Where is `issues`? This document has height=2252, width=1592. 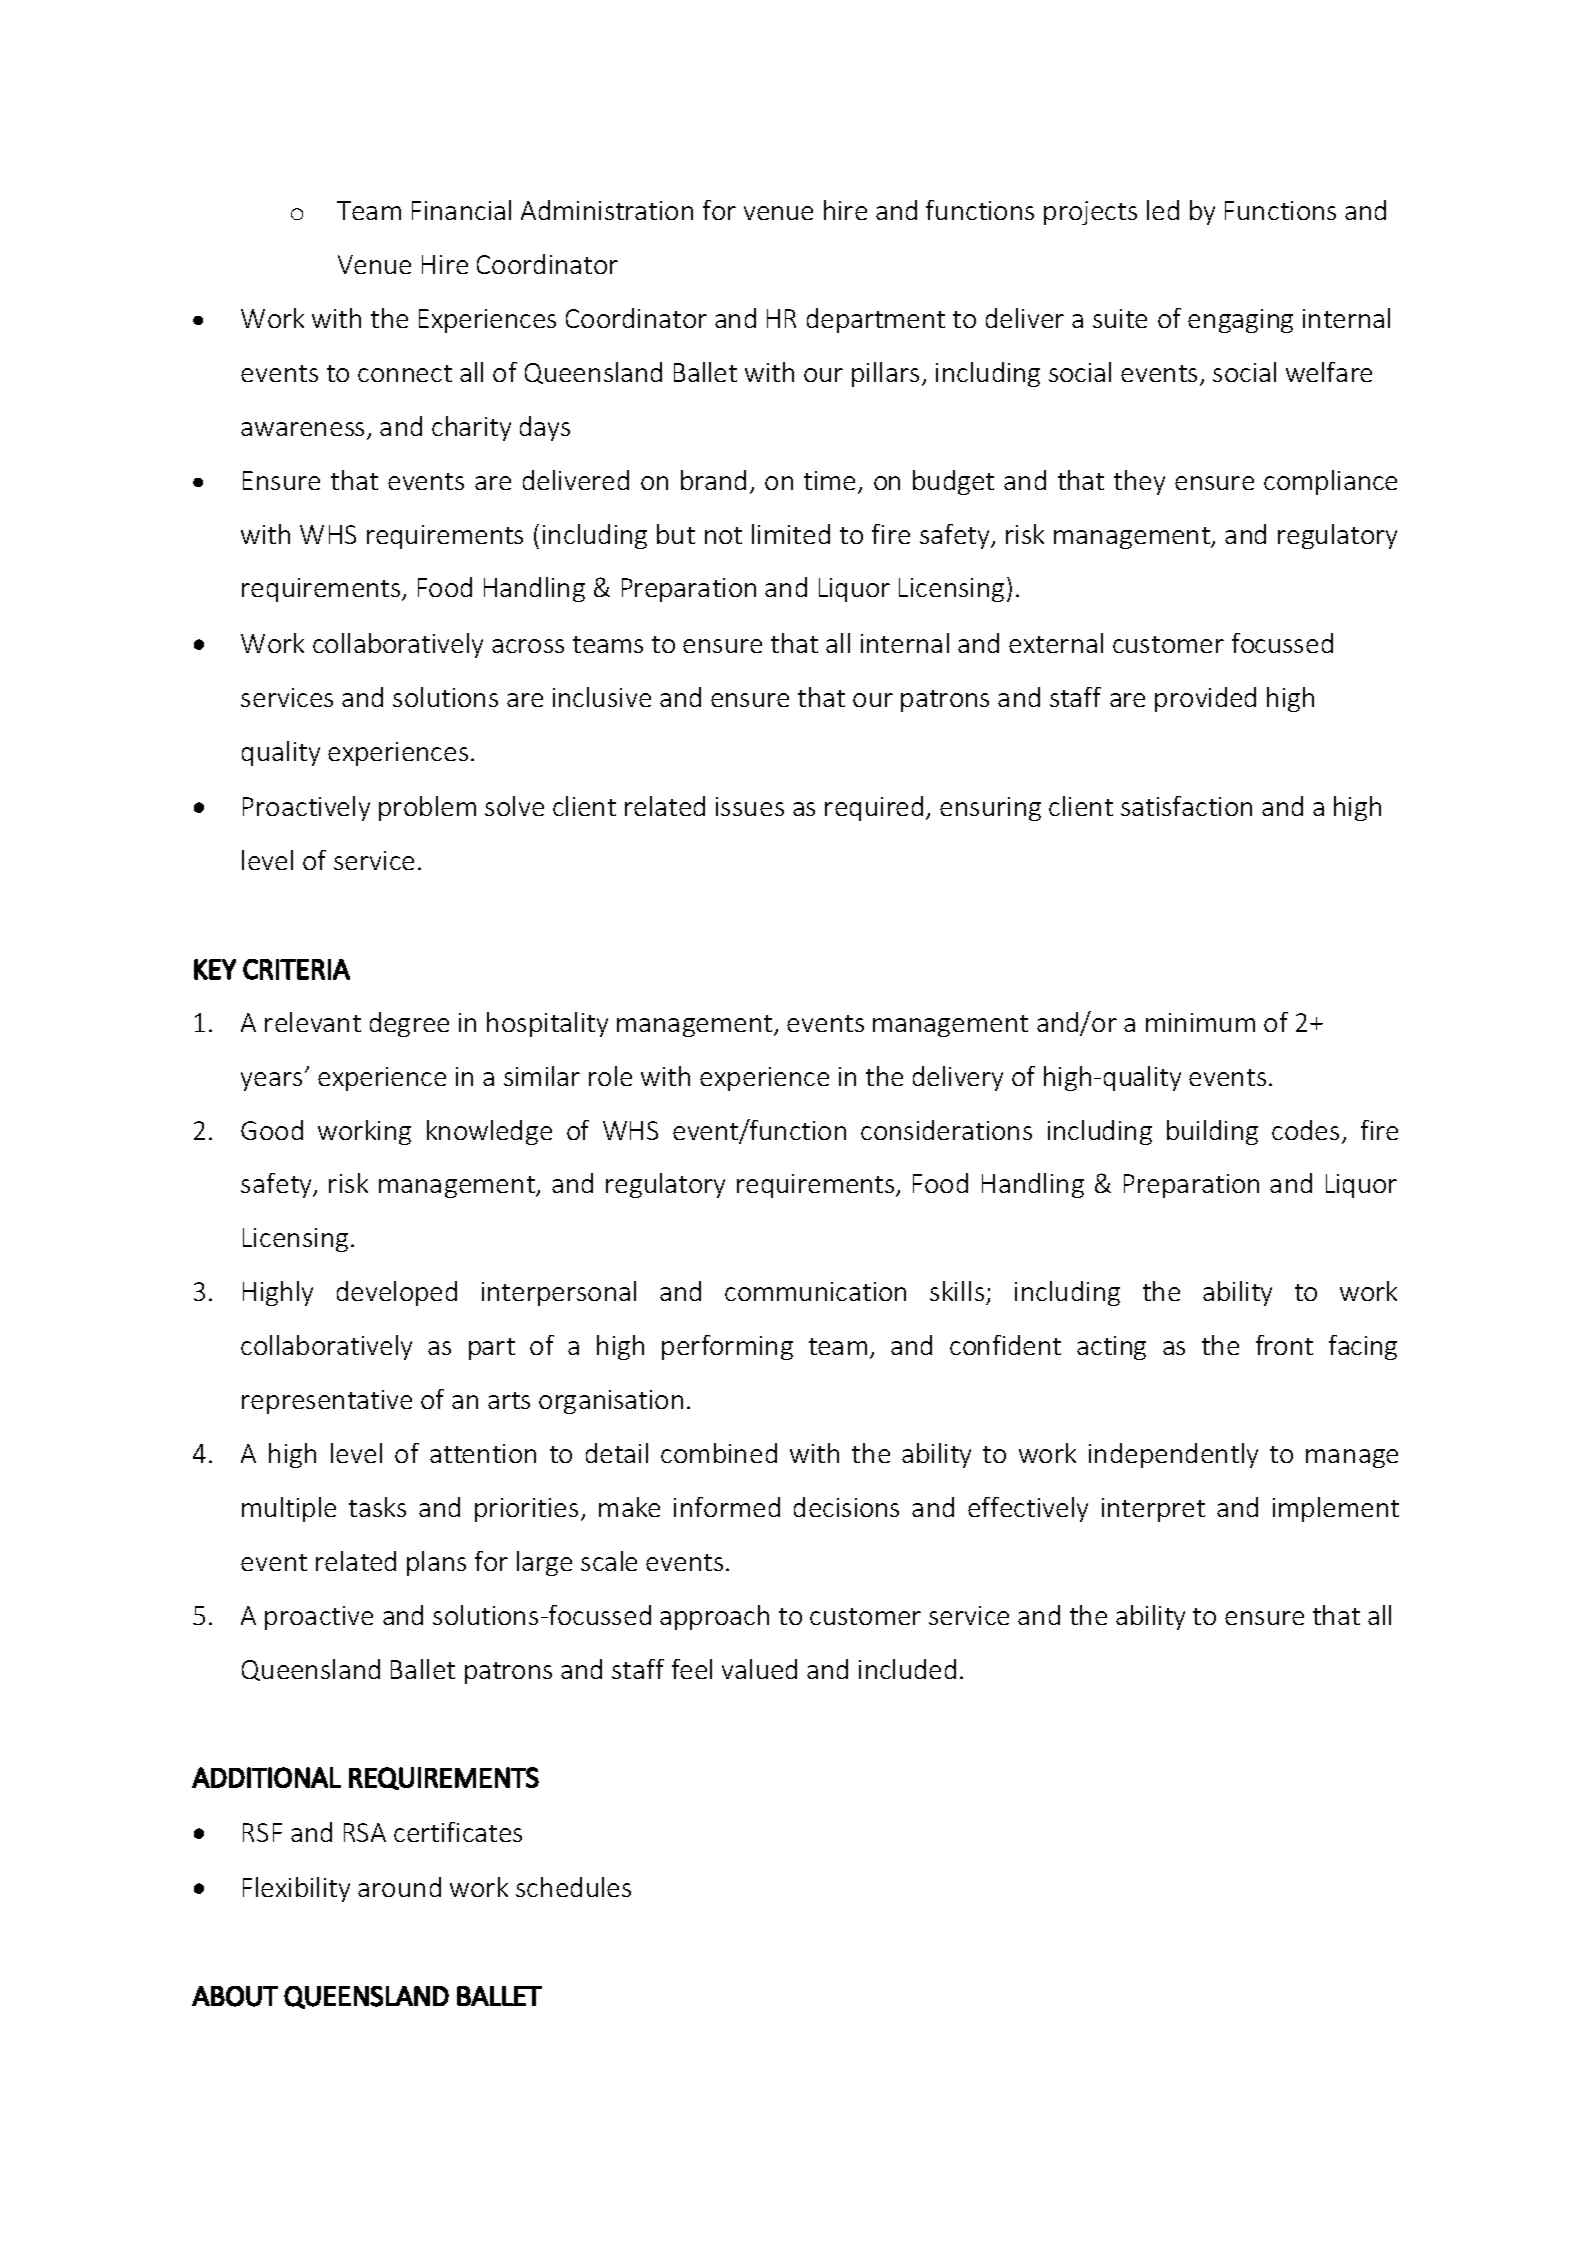
issues is located at coordinates (750, 806).
